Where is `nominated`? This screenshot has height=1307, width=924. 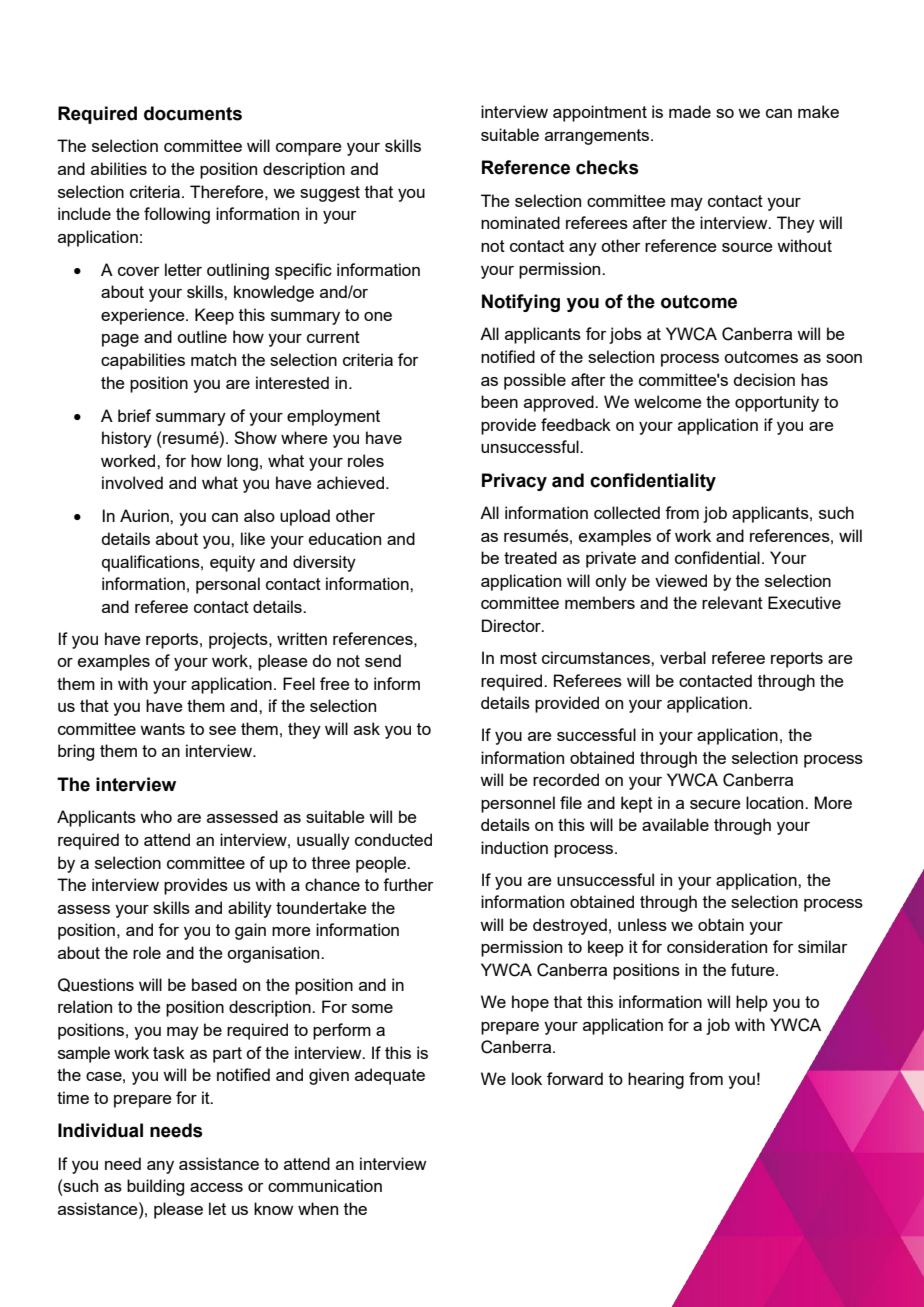
nominated is located at coordinates (520, 222).
